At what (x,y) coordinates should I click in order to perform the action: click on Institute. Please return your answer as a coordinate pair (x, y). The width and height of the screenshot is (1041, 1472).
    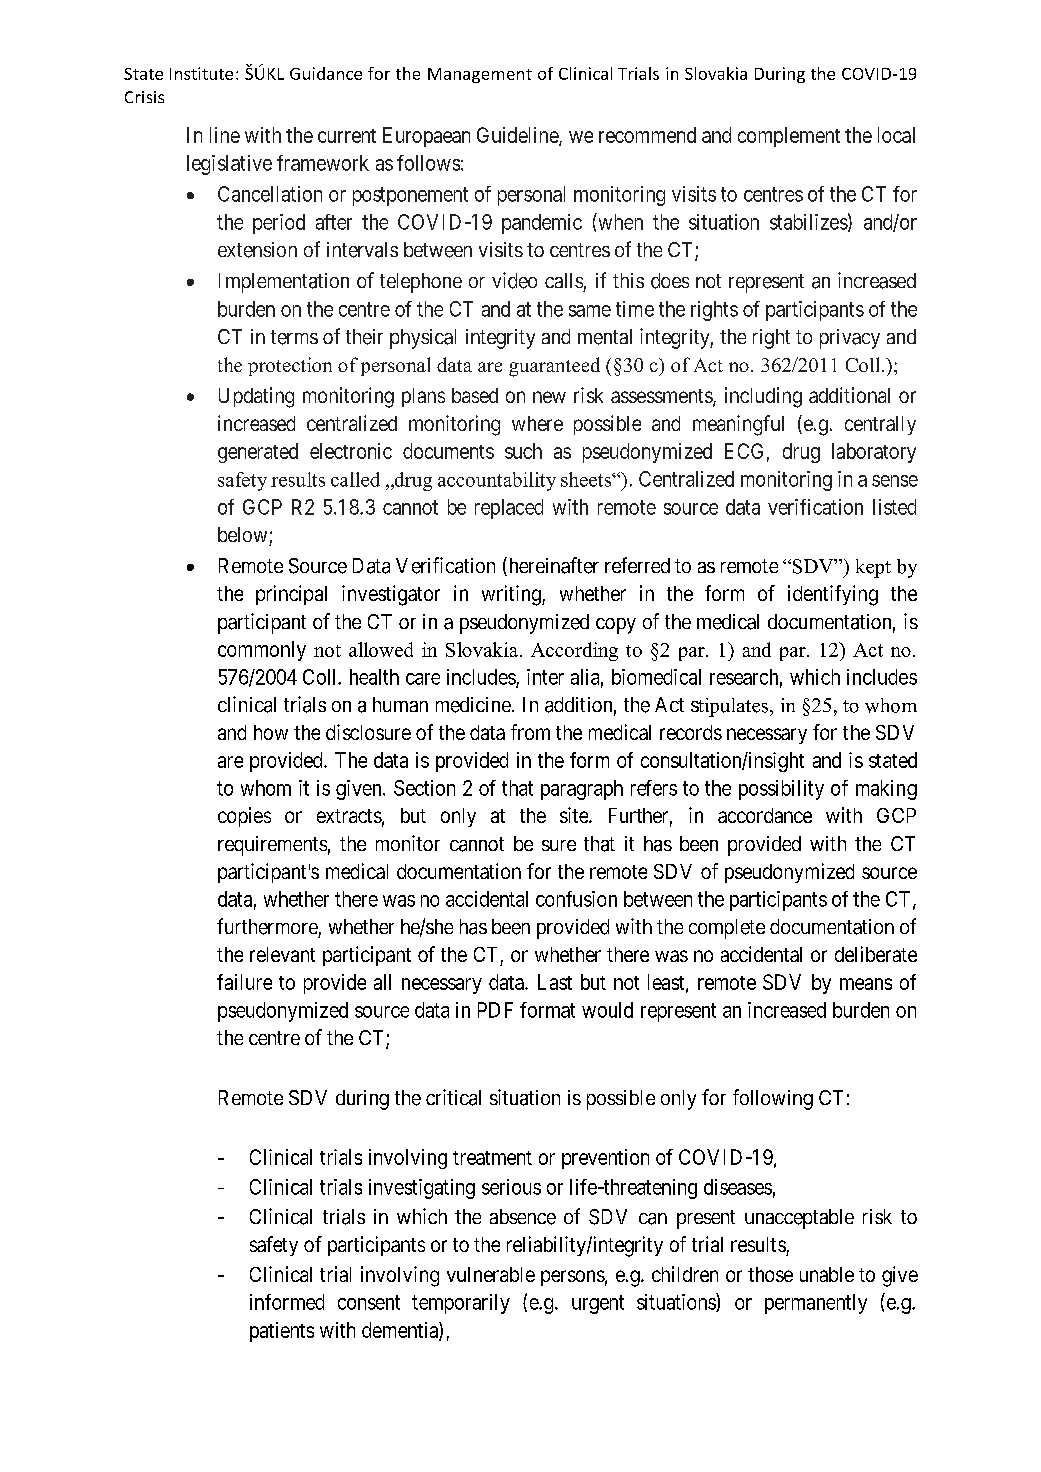
    Looking at the image, I should click on (201, 73).
